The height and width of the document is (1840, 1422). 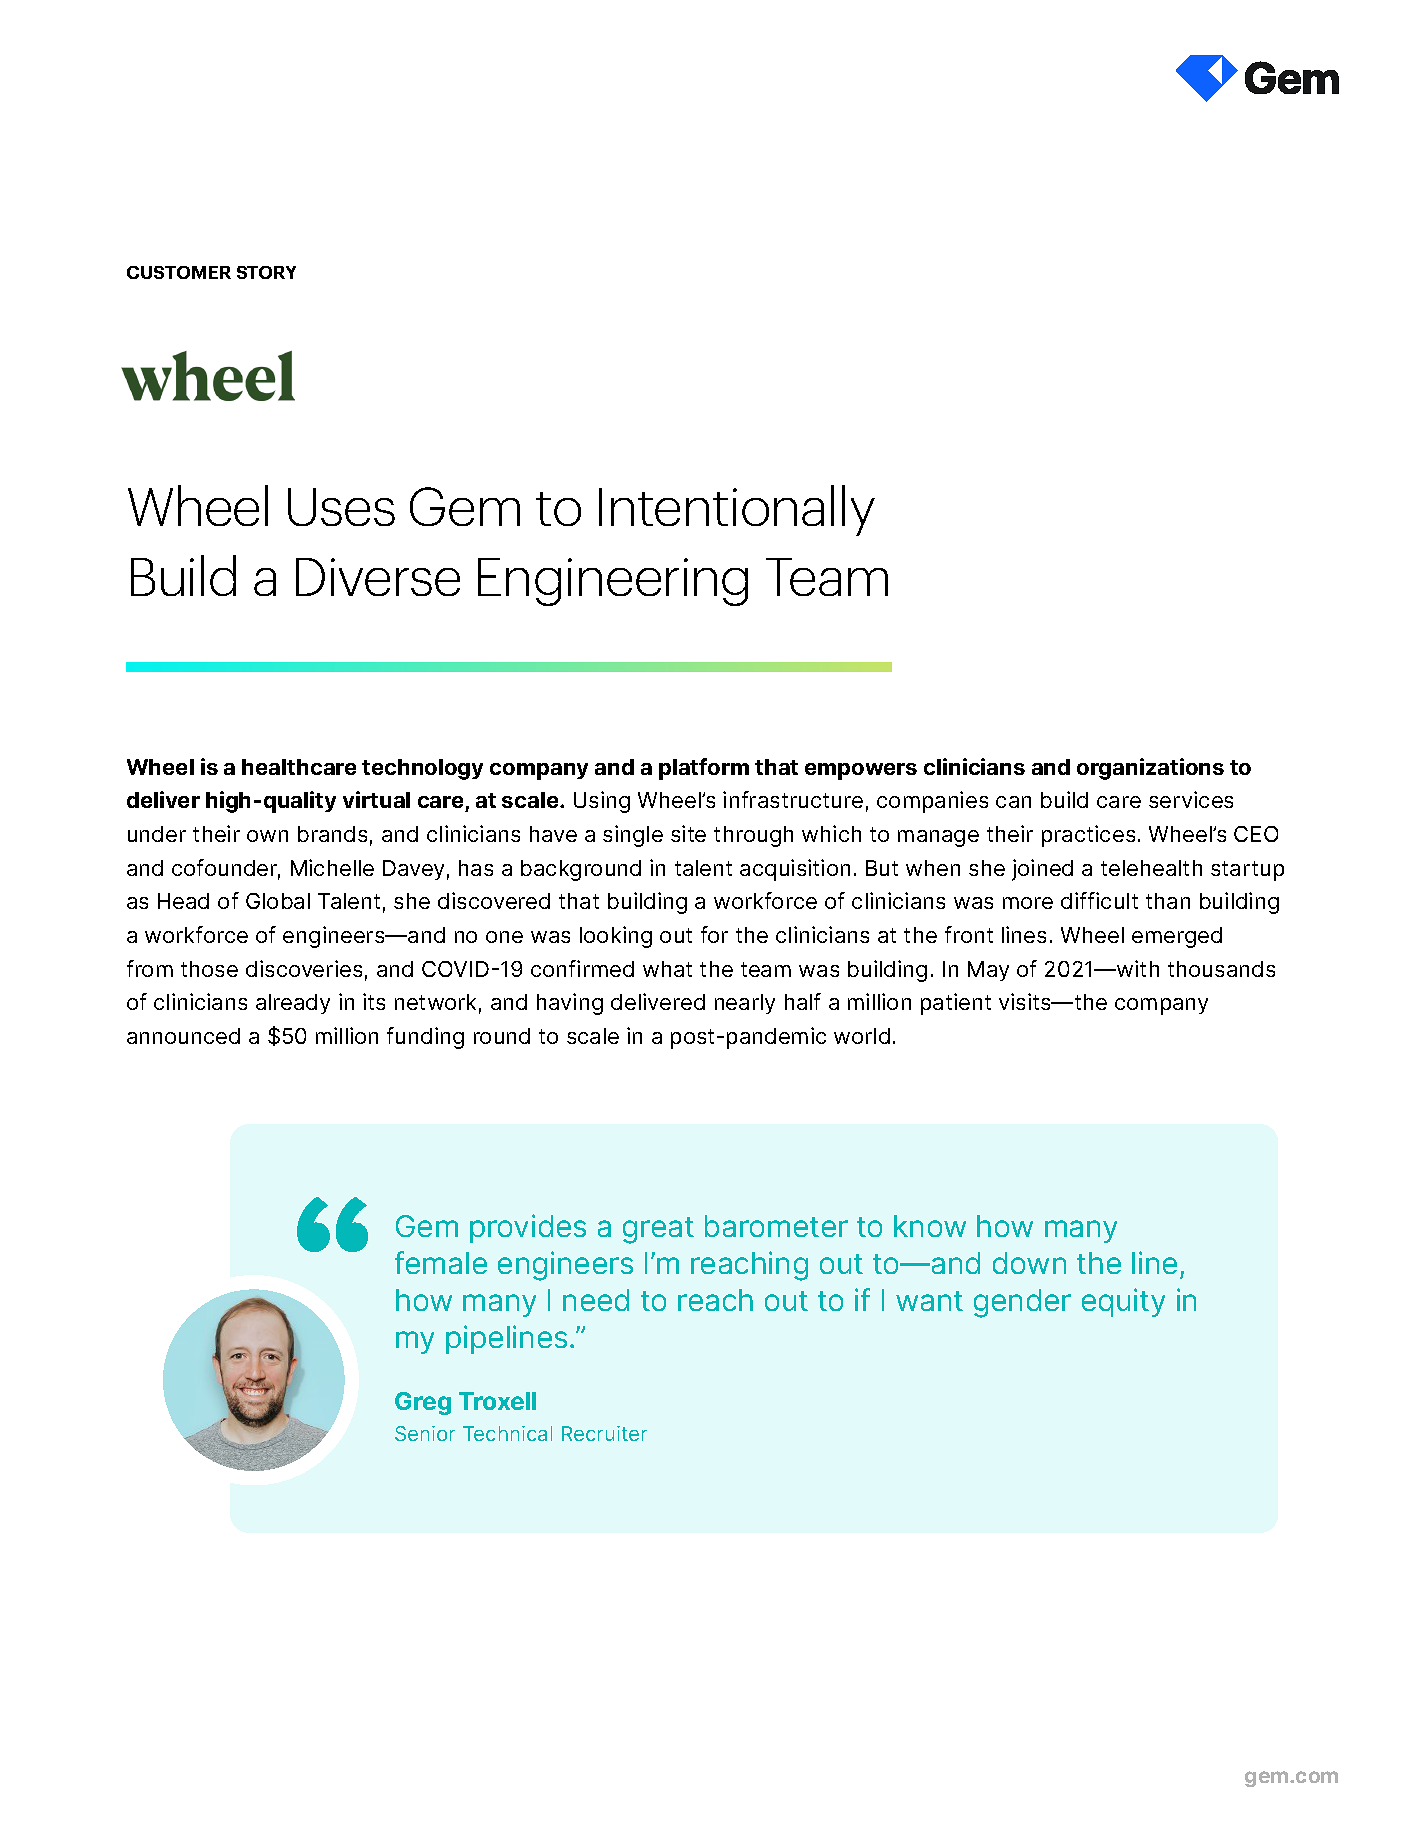 I want to click on Michelle, so click(x=332, y=867).
